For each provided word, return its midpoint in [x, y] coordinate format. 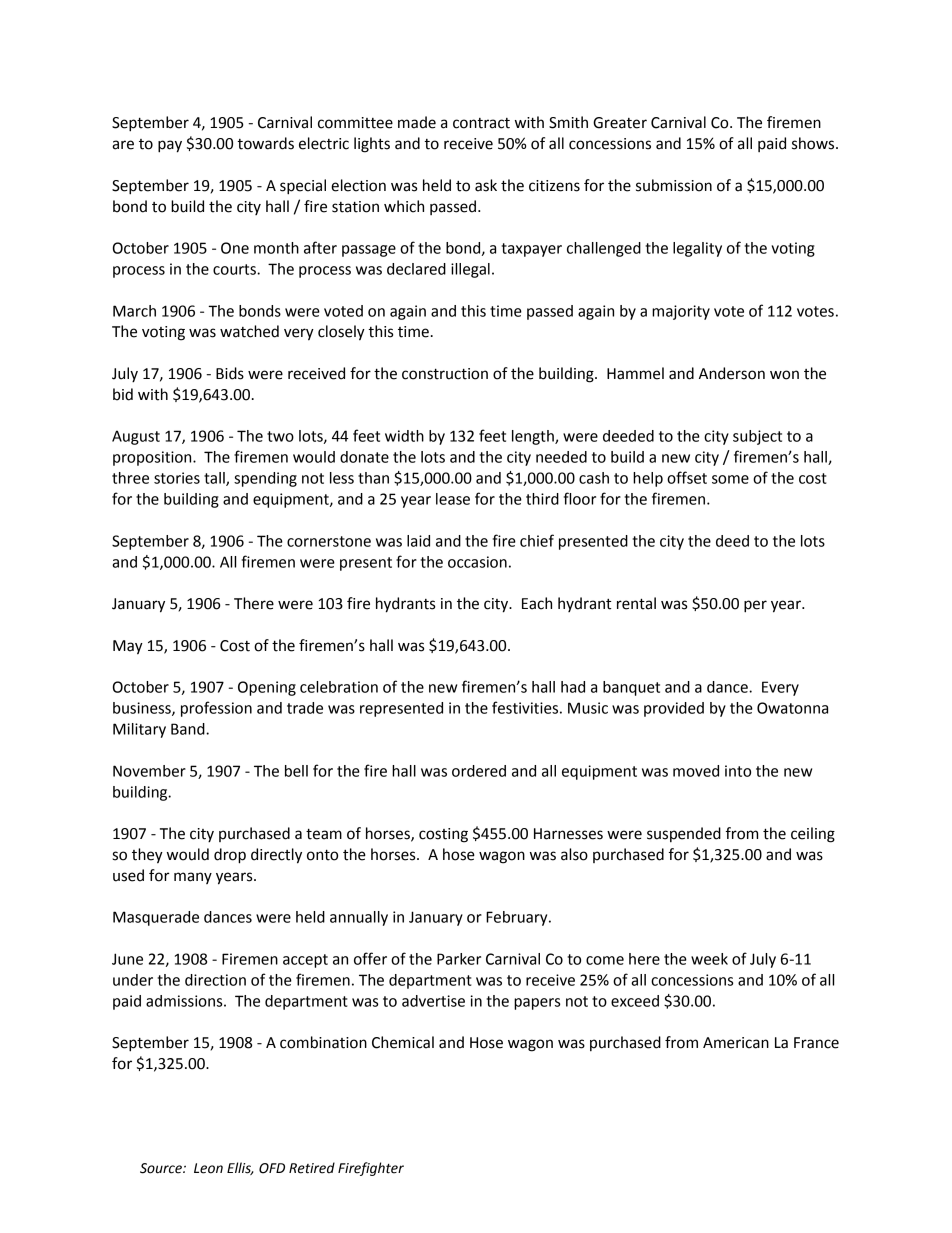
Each [537, 603]
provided [674, 709]
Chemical [403, 1042]
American [736, 1043]
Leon [208, 1168]
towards [265, 143]
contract [481, 123]
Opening [267, 688]
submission [674, 185]
